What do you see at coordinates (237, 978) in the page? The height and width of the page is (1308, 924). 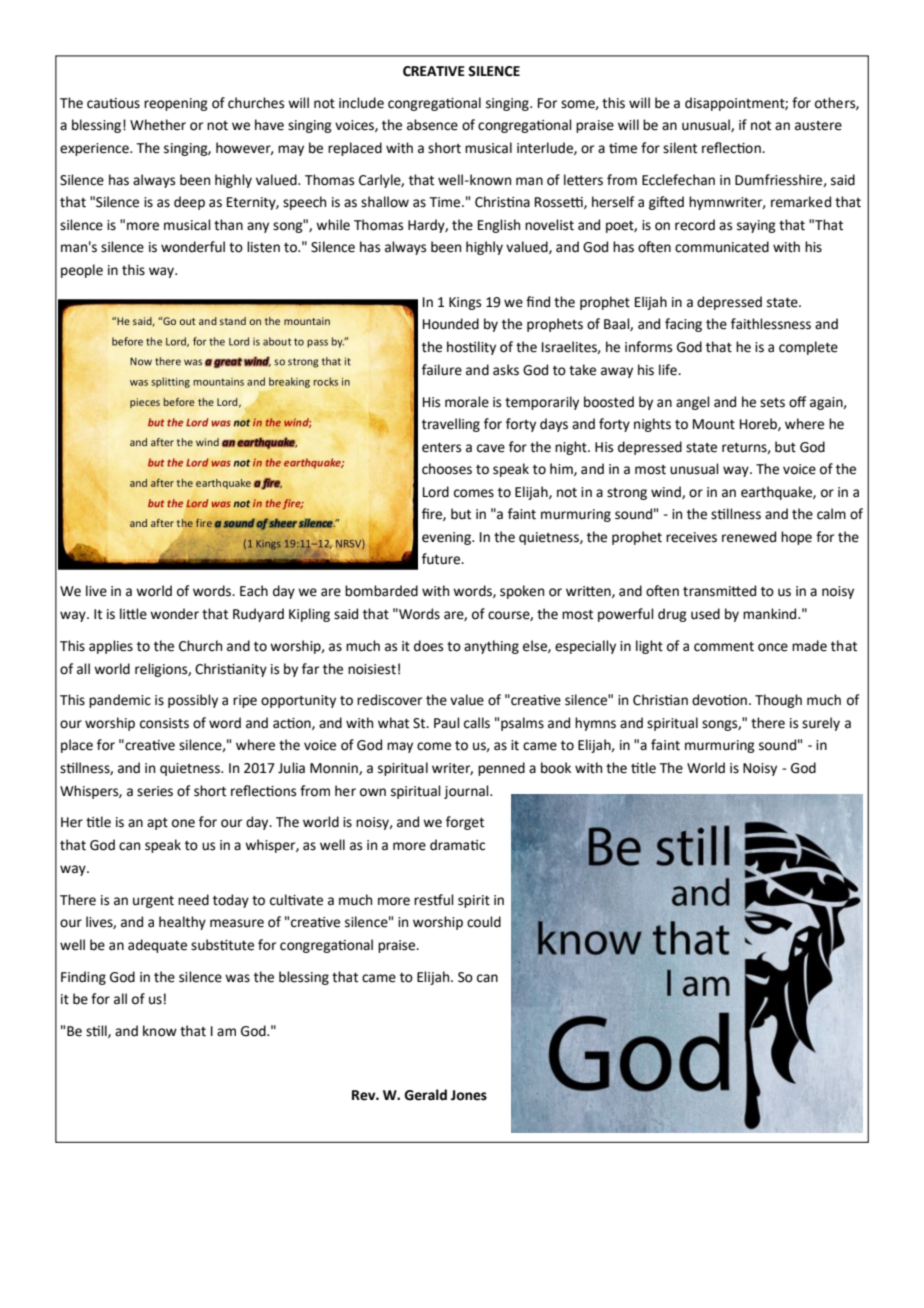 I see `was` at bounding box center [237, 978].
